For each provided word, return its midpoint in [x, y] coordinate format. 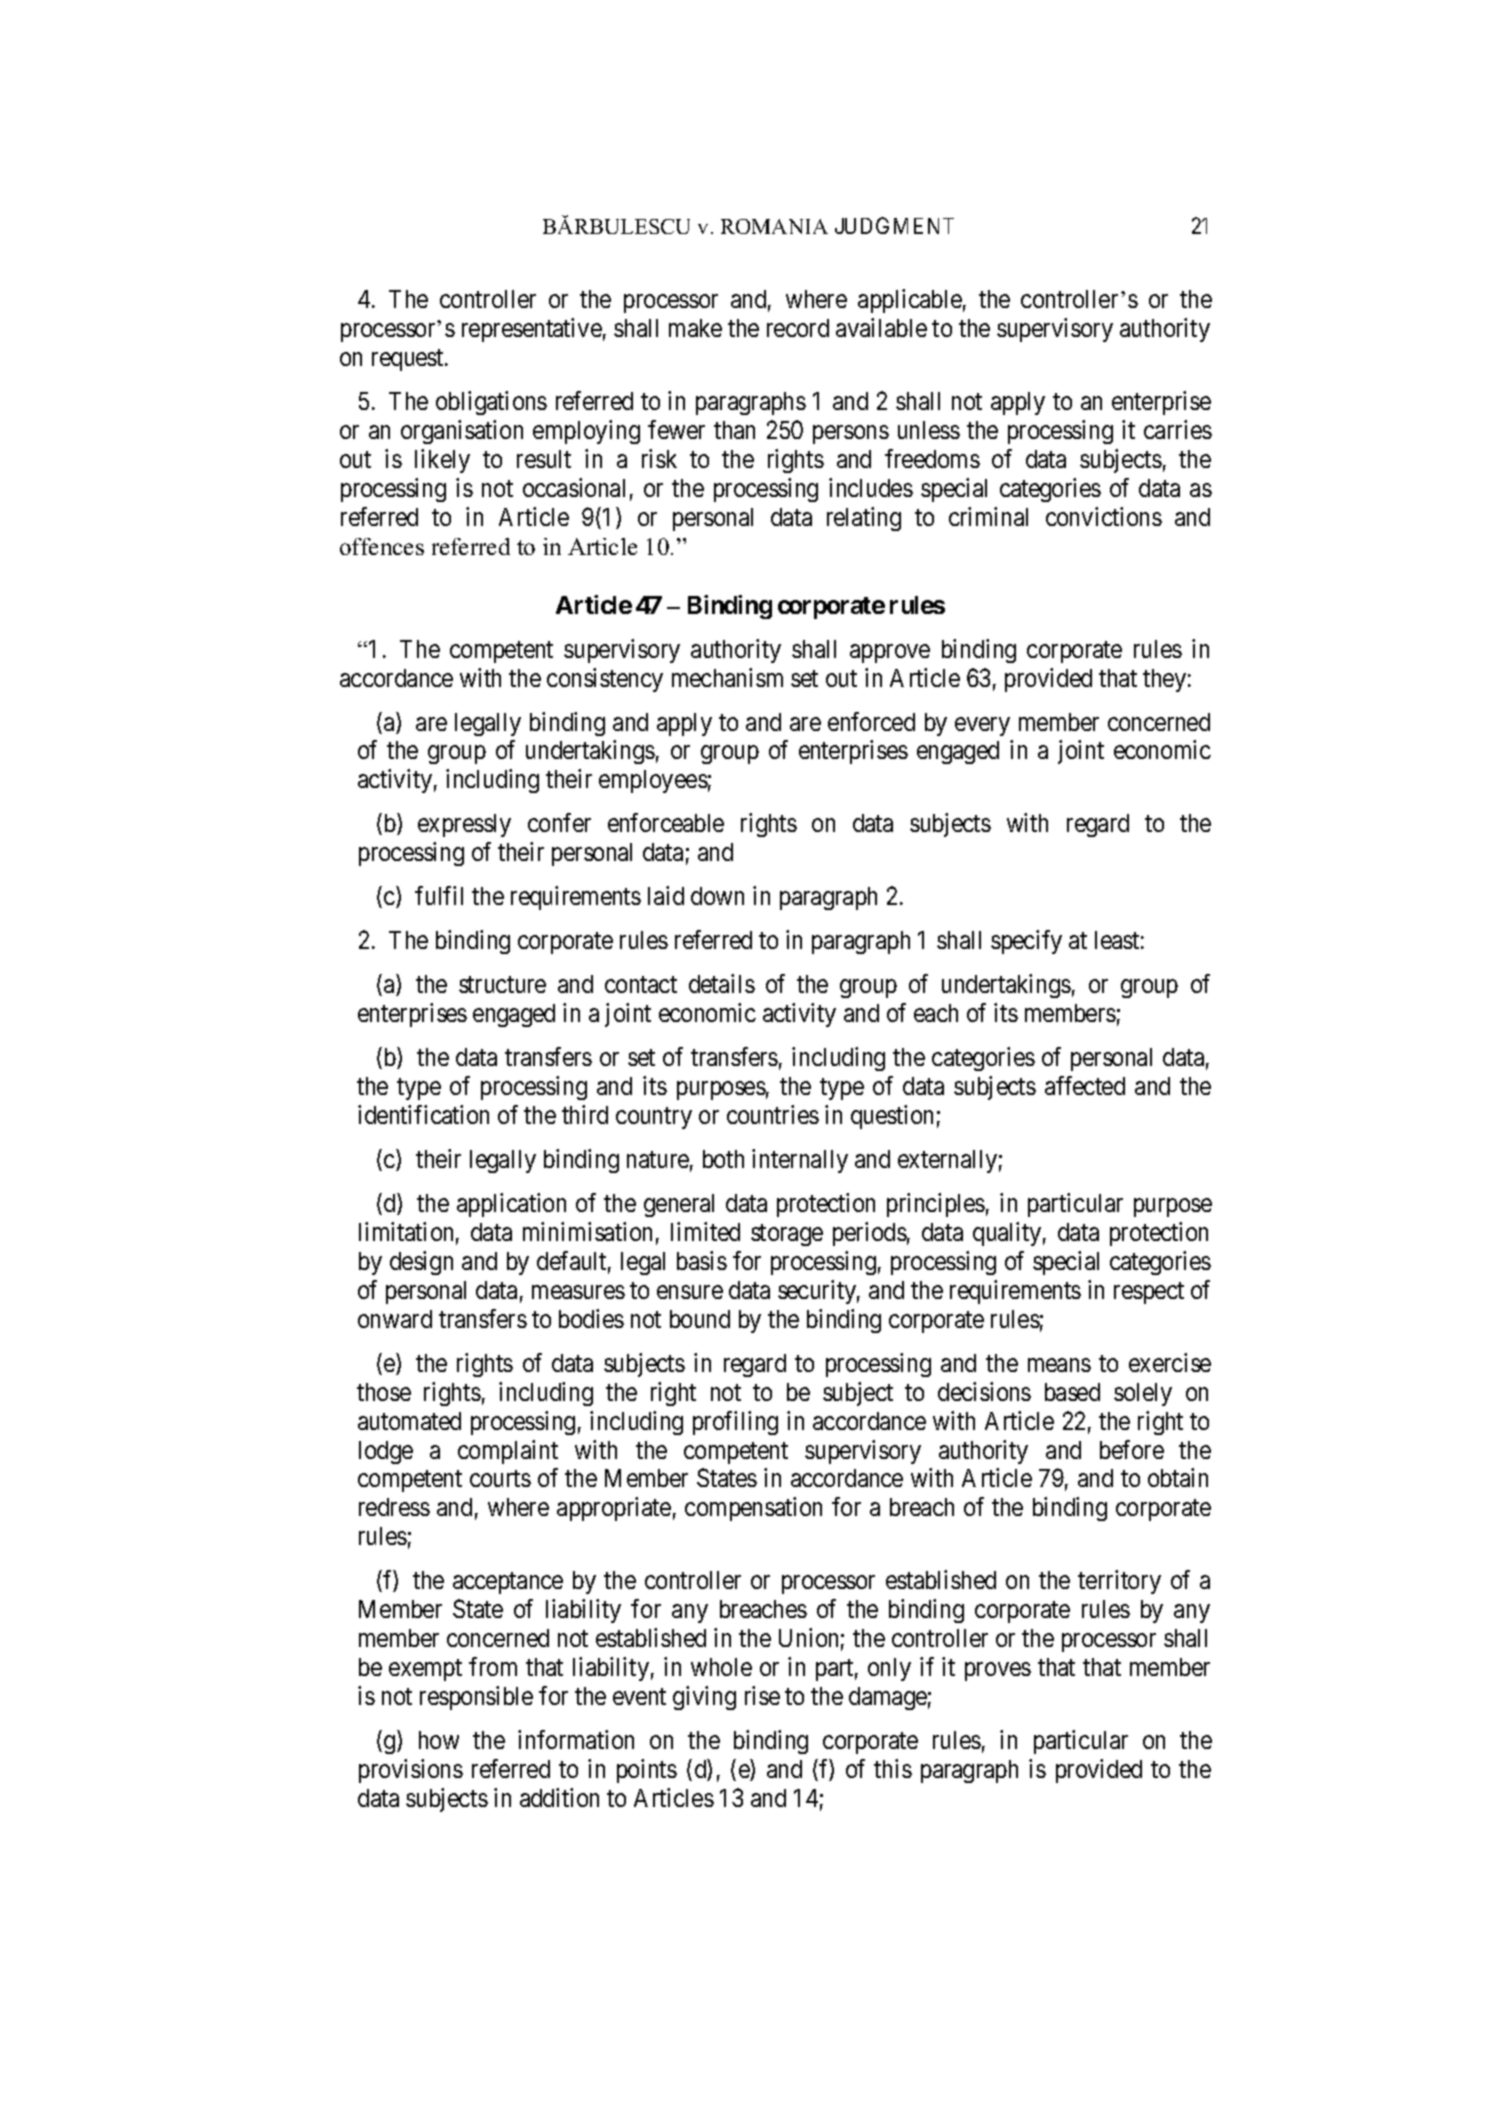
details [722, 983]
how [439, 1740]
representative [532, 330]
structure [502, 985]
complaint [508, 1452]
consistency [605, 680]
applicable [910, 301]
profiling [735, 1423]
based [1072, 1392]
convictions [1104, 516]
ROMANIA [774, 226]
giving [704, 1698]
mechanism [727, 677]
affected [1085, 1085]
